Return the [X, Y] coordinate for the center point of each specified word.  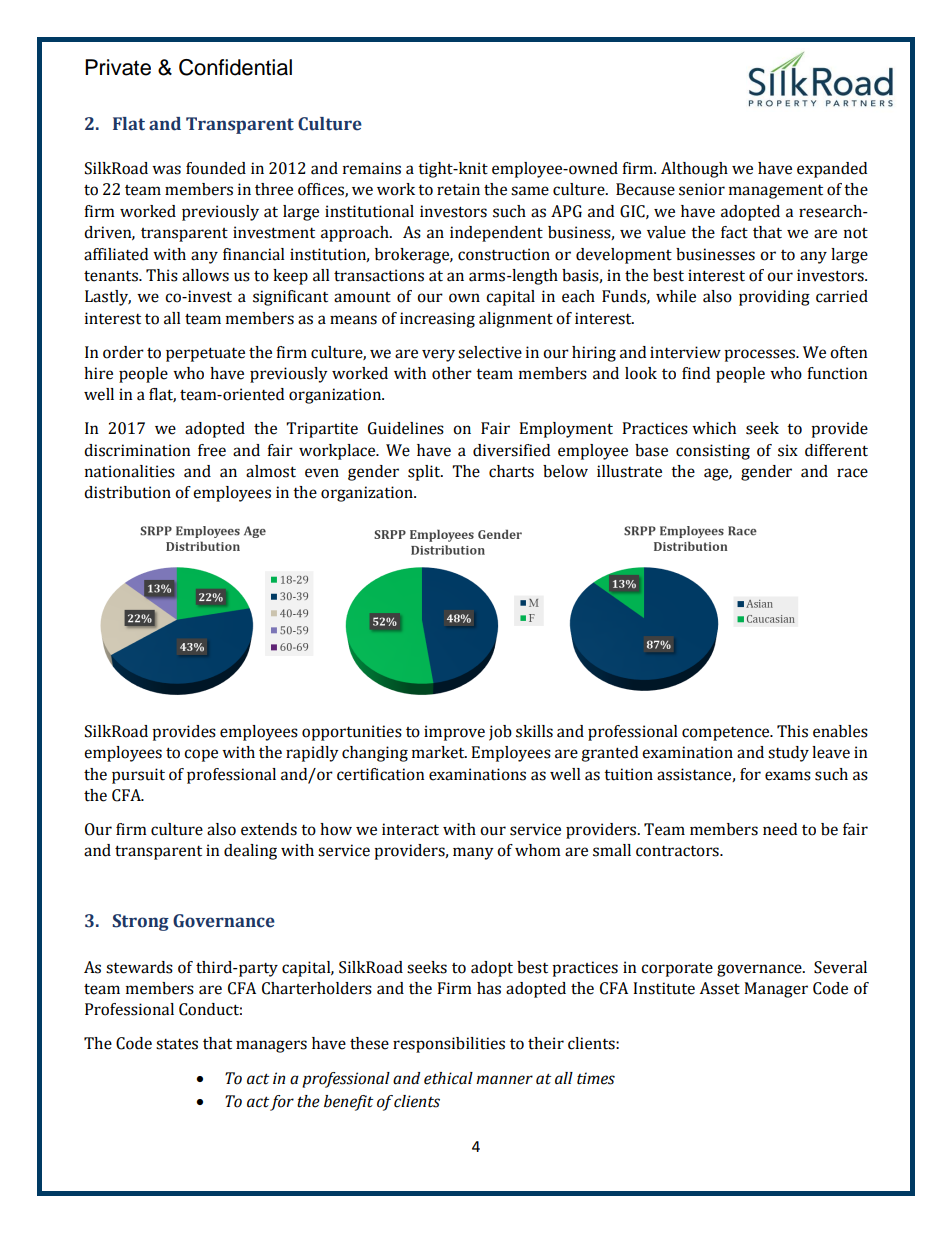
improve [454, 733]
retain [458, 189]
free [212, 450]
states [177, 1044]
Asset [720, 988]
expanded [832, 170]
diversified [511, 450]
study [788, 754]
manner [504, 1080]
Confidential [235, 67]
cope [201, 755]
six [788, 450]
